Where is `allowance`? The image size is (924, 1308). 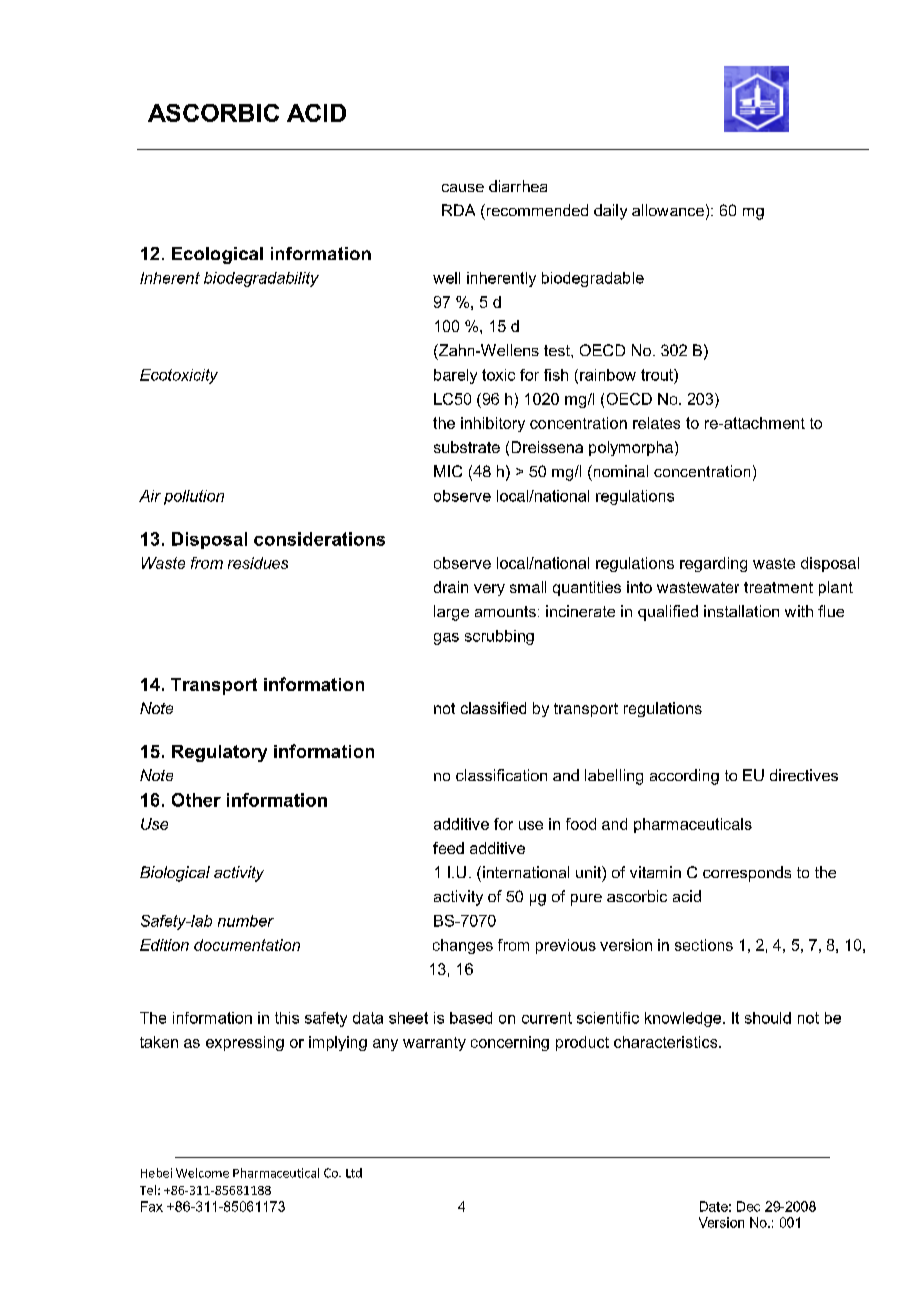
allowance is located at coordinates (668, 210).
